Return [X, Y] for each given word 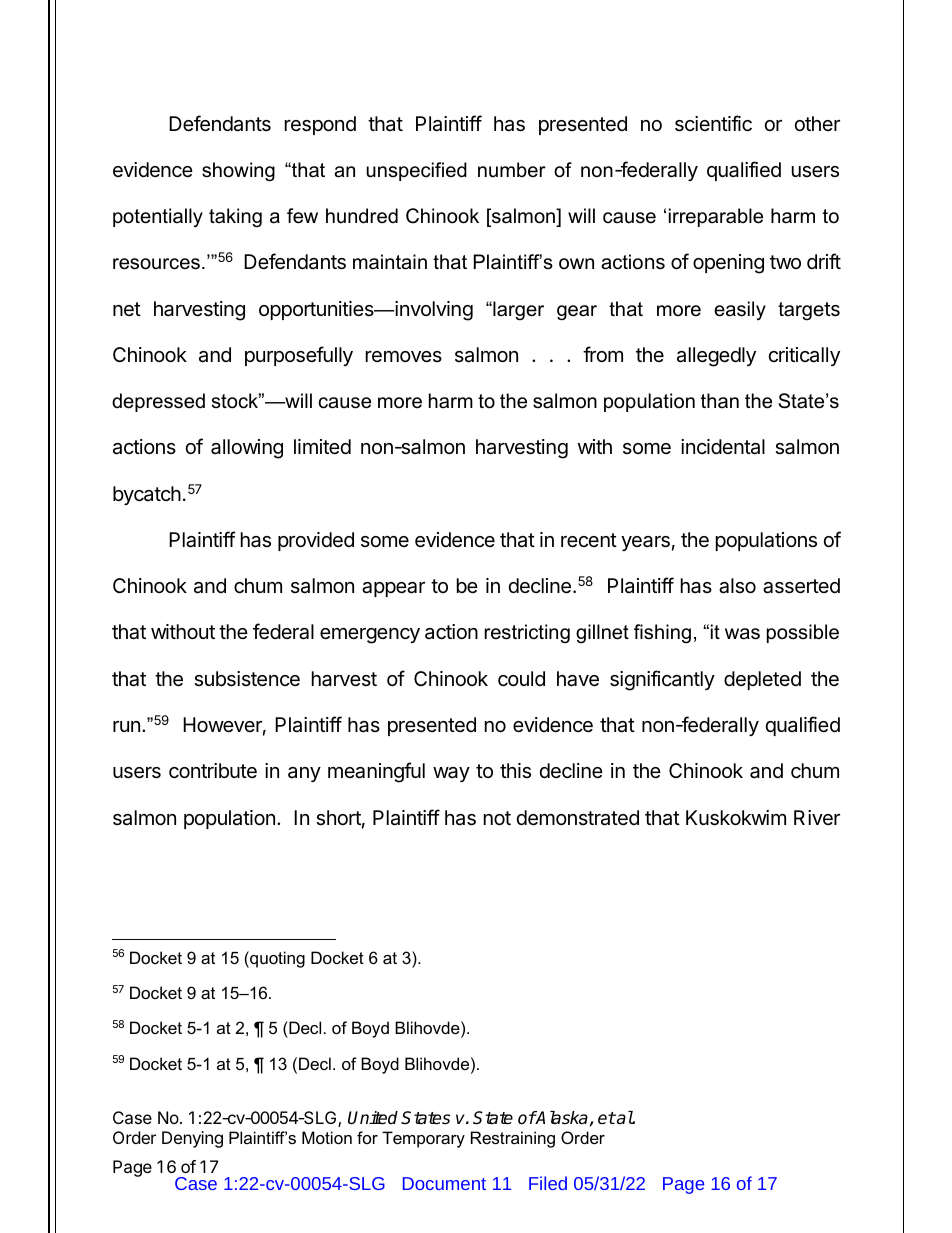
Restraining [513, 1139]
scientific [713, 123]
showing [238, 172]
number [512, 170]
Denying [192, 1139]
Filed [548, 1183]
